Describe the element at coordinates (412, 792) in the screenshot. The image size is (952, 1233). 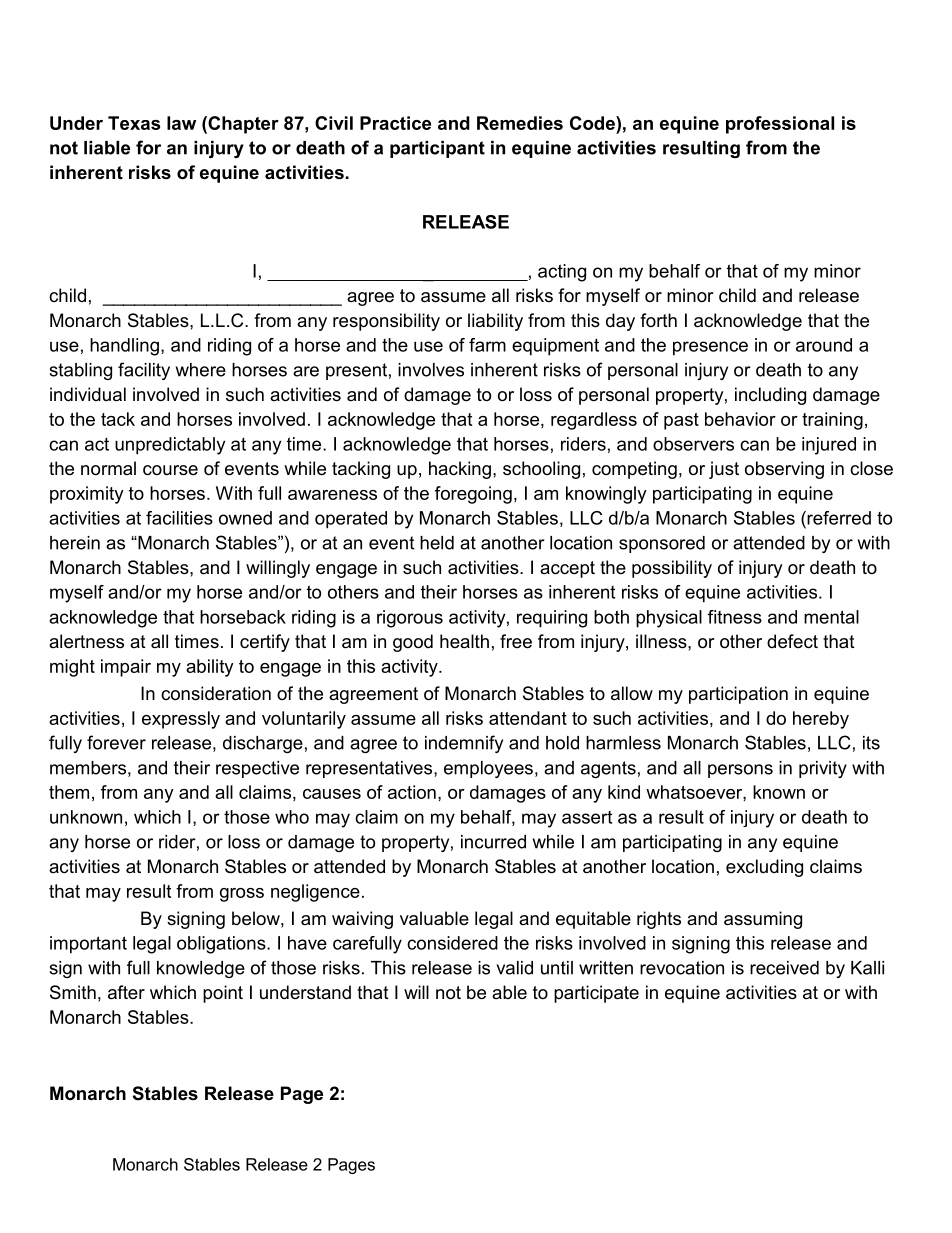
I see `action` at that location.
